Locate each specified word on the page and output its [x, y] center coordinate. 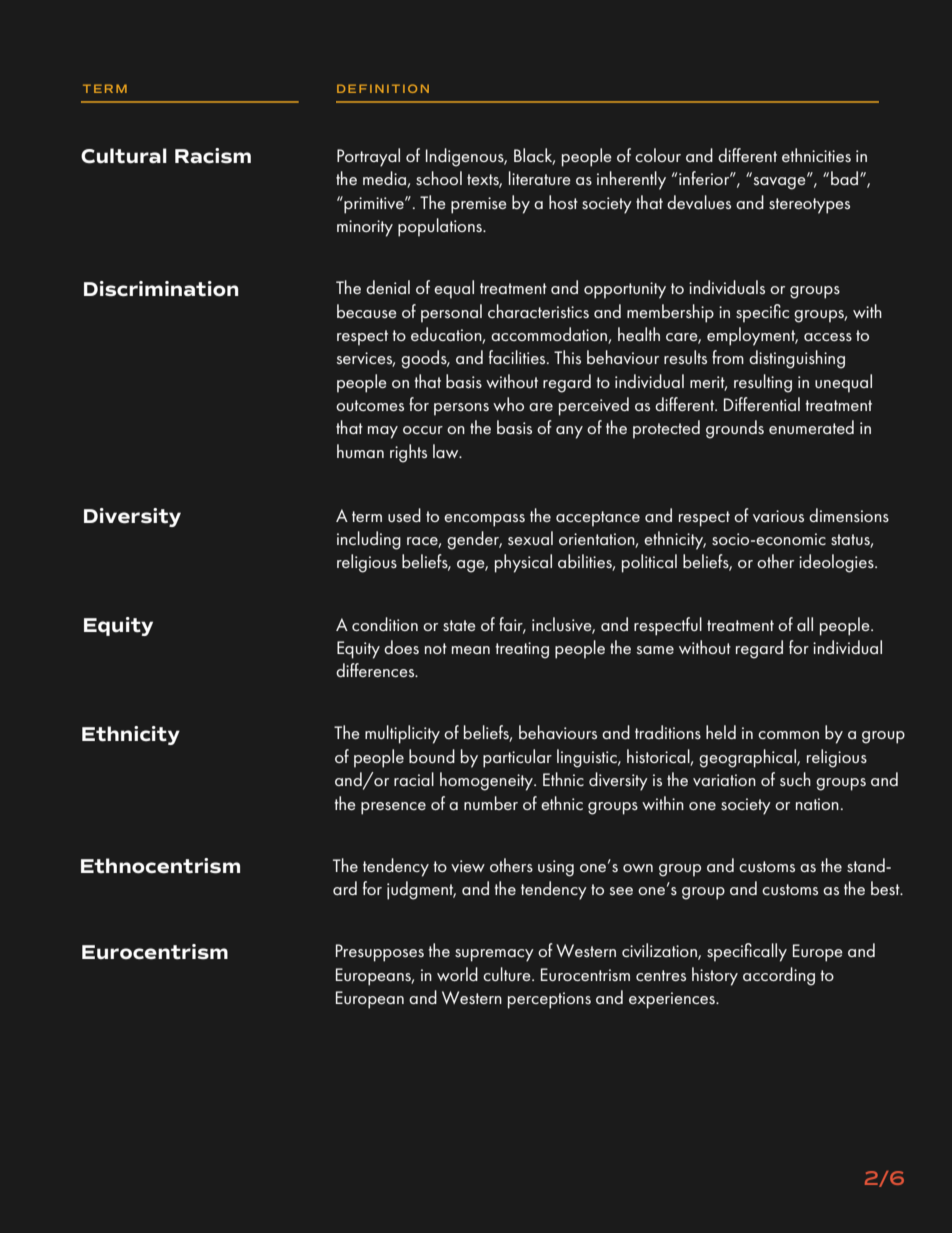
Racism [213, 156]
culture [508, 974]
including [369, 540]
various [778, 516]
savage [780, 182]
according [779, 976]
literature [540, 178]
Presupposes [380, 953]
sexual [530, 538]
